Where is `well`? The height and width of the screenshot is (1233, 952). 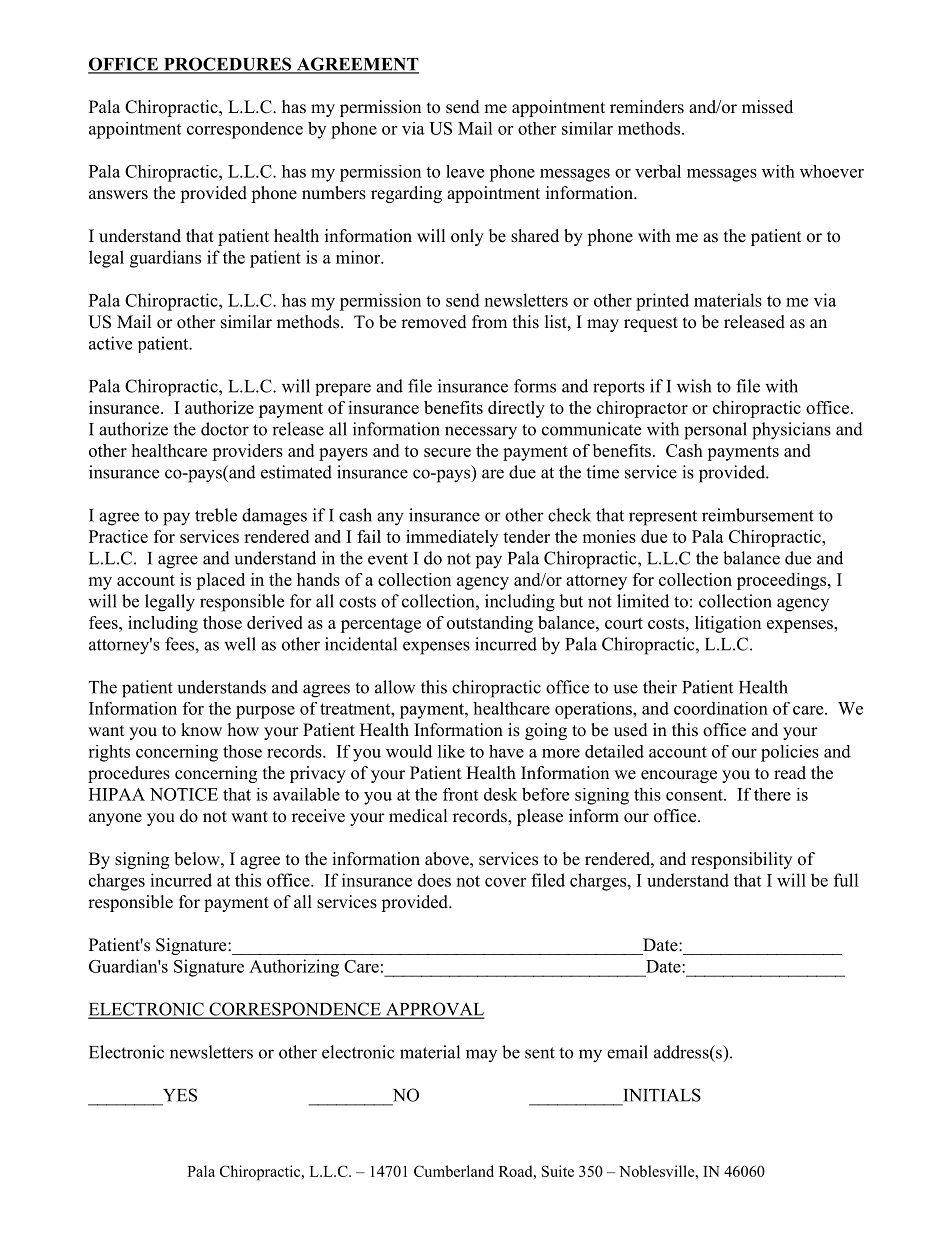
well is located at coordinates (240, 644).
